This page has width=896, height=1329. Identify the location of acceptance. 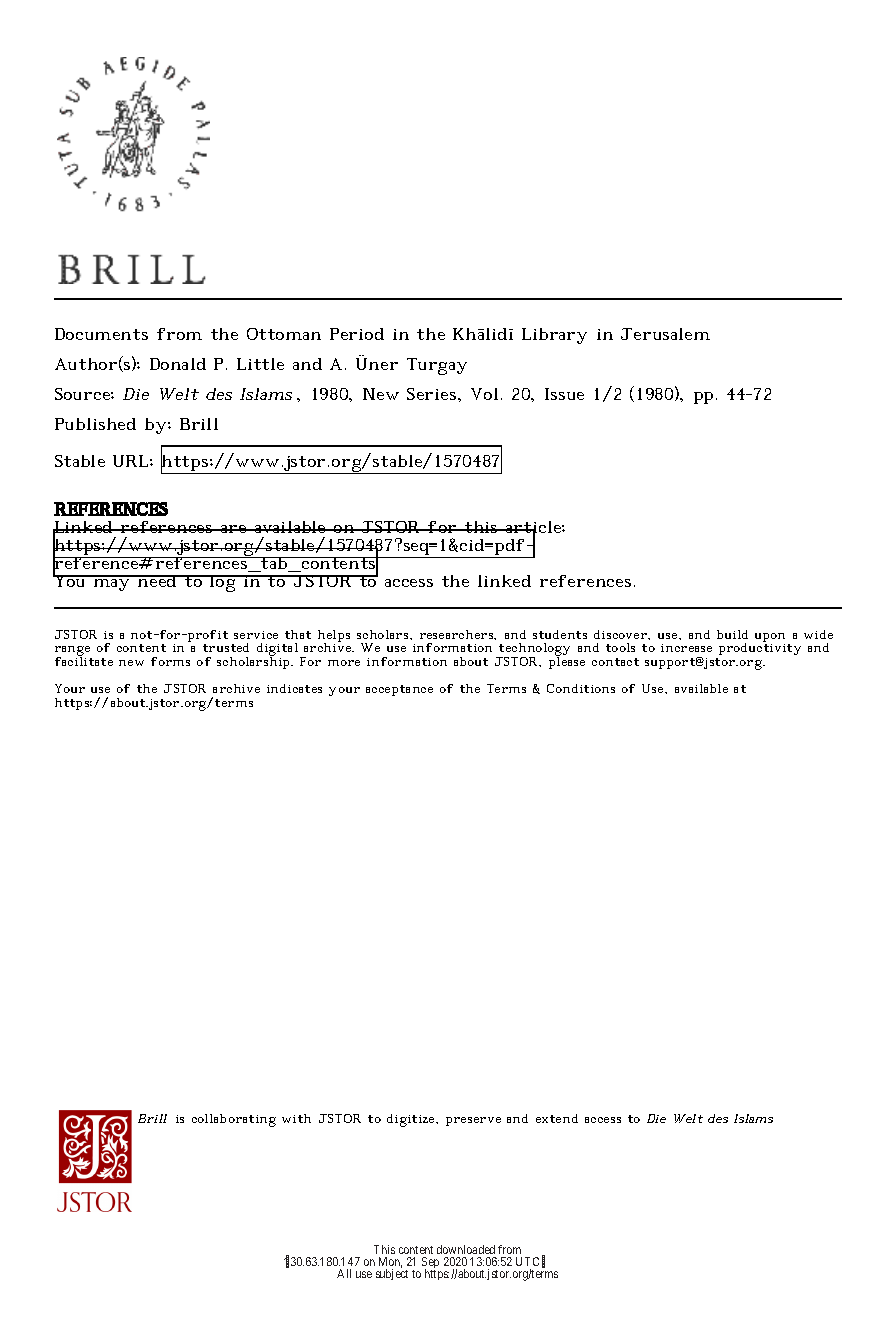
(399, 690).
